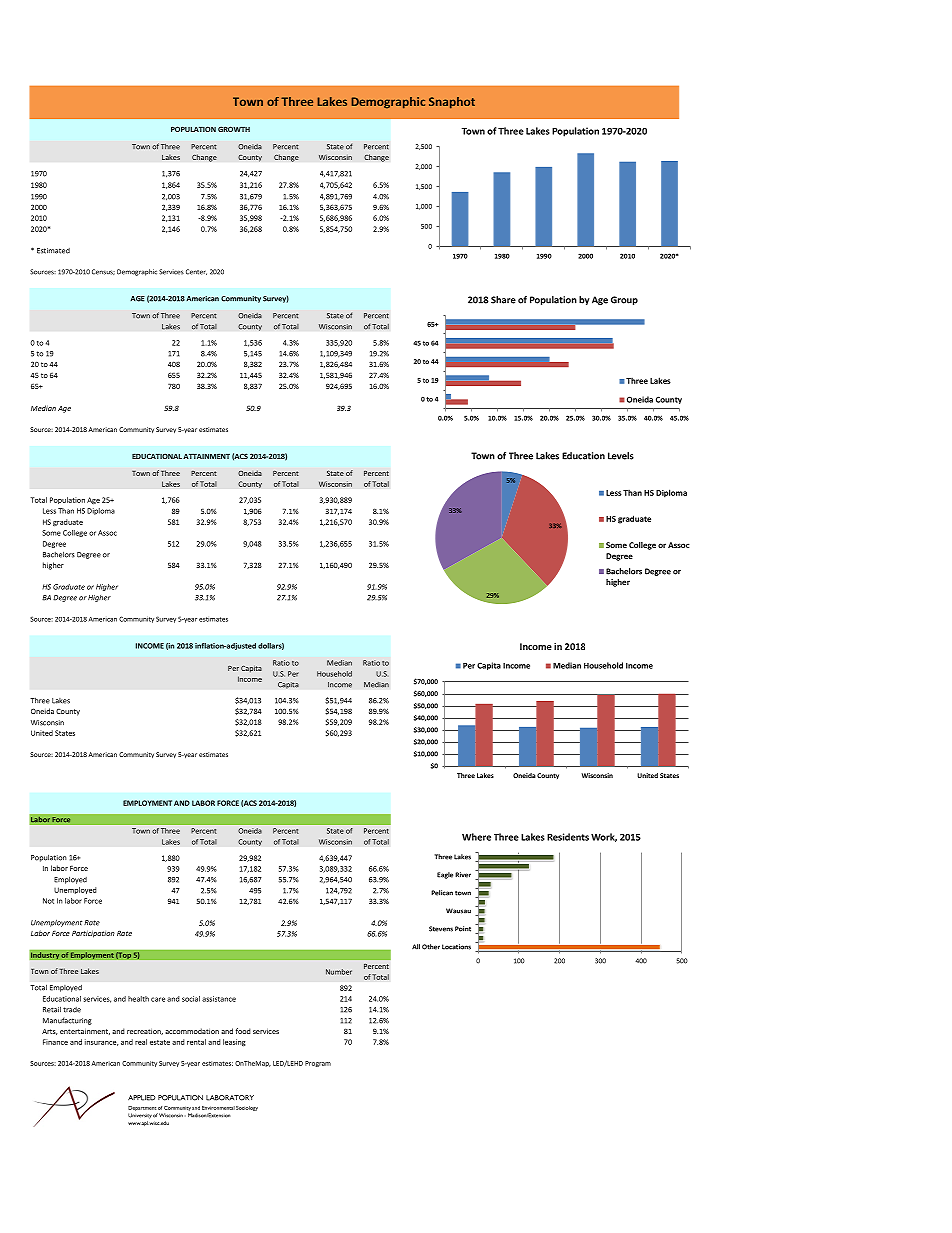  Describe the element at coordinates (206, 456) in the image. I see `ATTAINMENT` at that location.
